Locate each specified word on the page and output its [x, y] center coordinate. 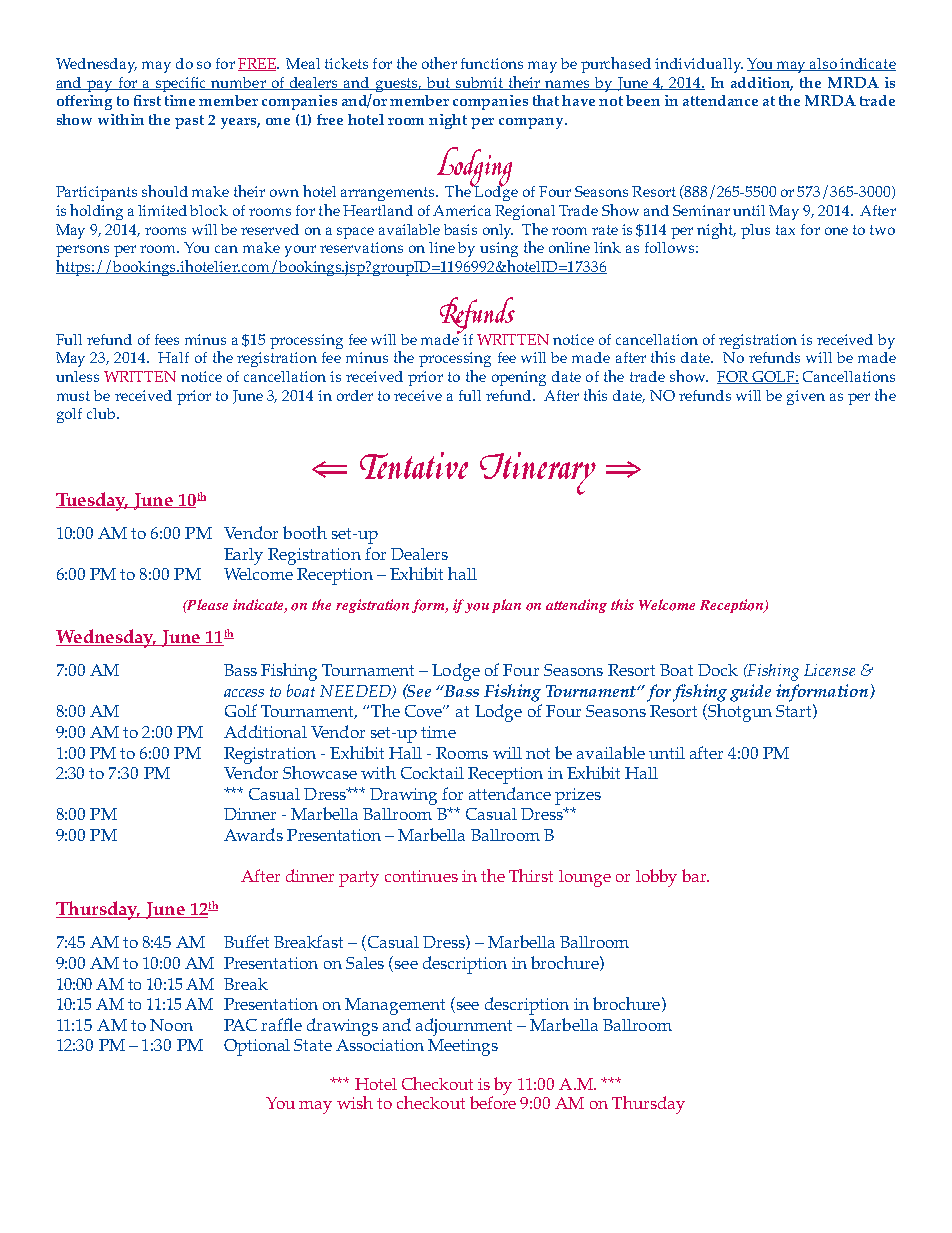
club [102, 413]
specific [181, 84]
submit [480, 83]
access [244, 693]
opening [519, 378]
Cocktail [432, 773]
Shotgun [740, 711]
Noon [171, 1025]
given [806, 397]
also [824, 64]
